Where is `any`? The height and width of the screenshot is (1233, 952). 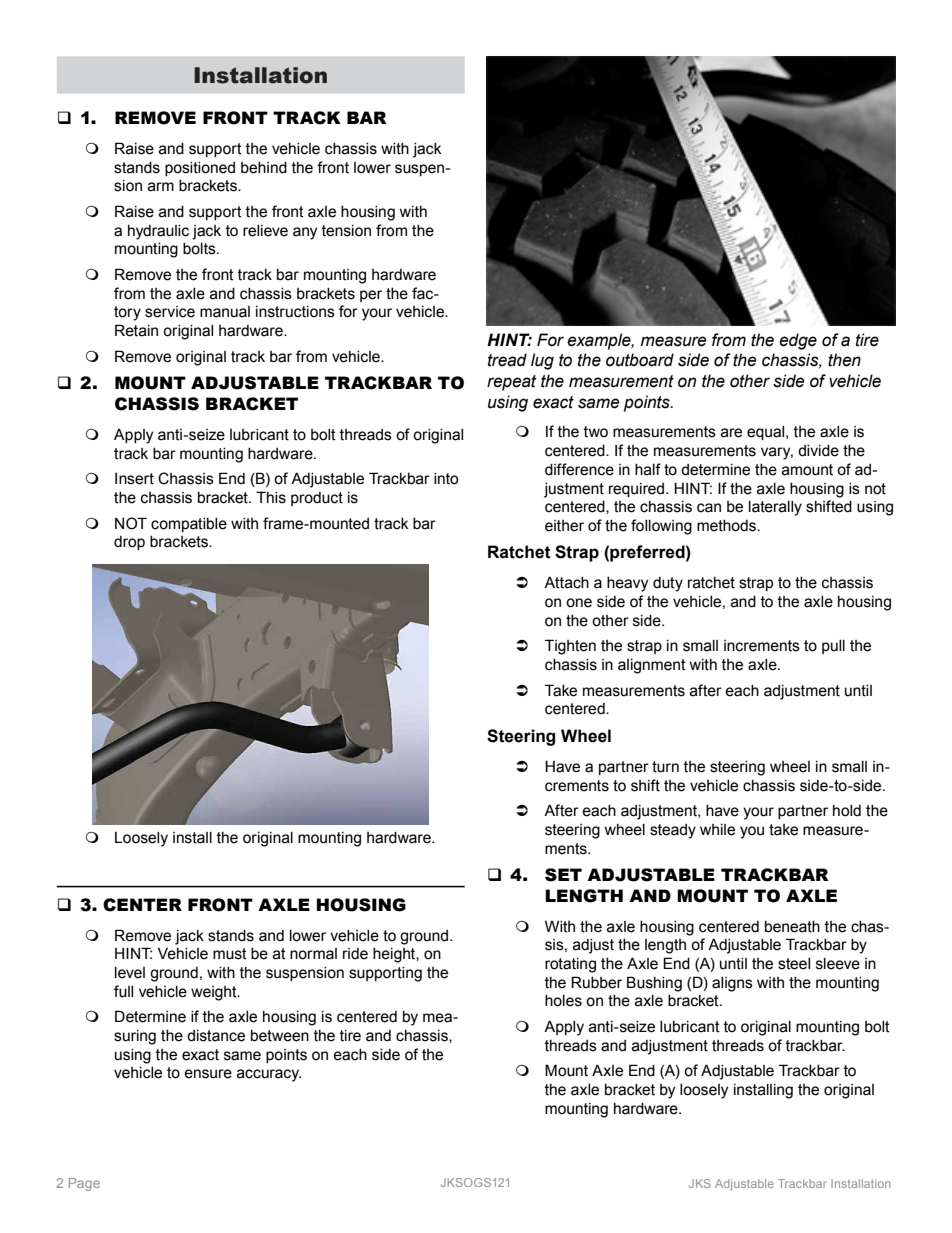 any is located at coordinates (305, 233).
